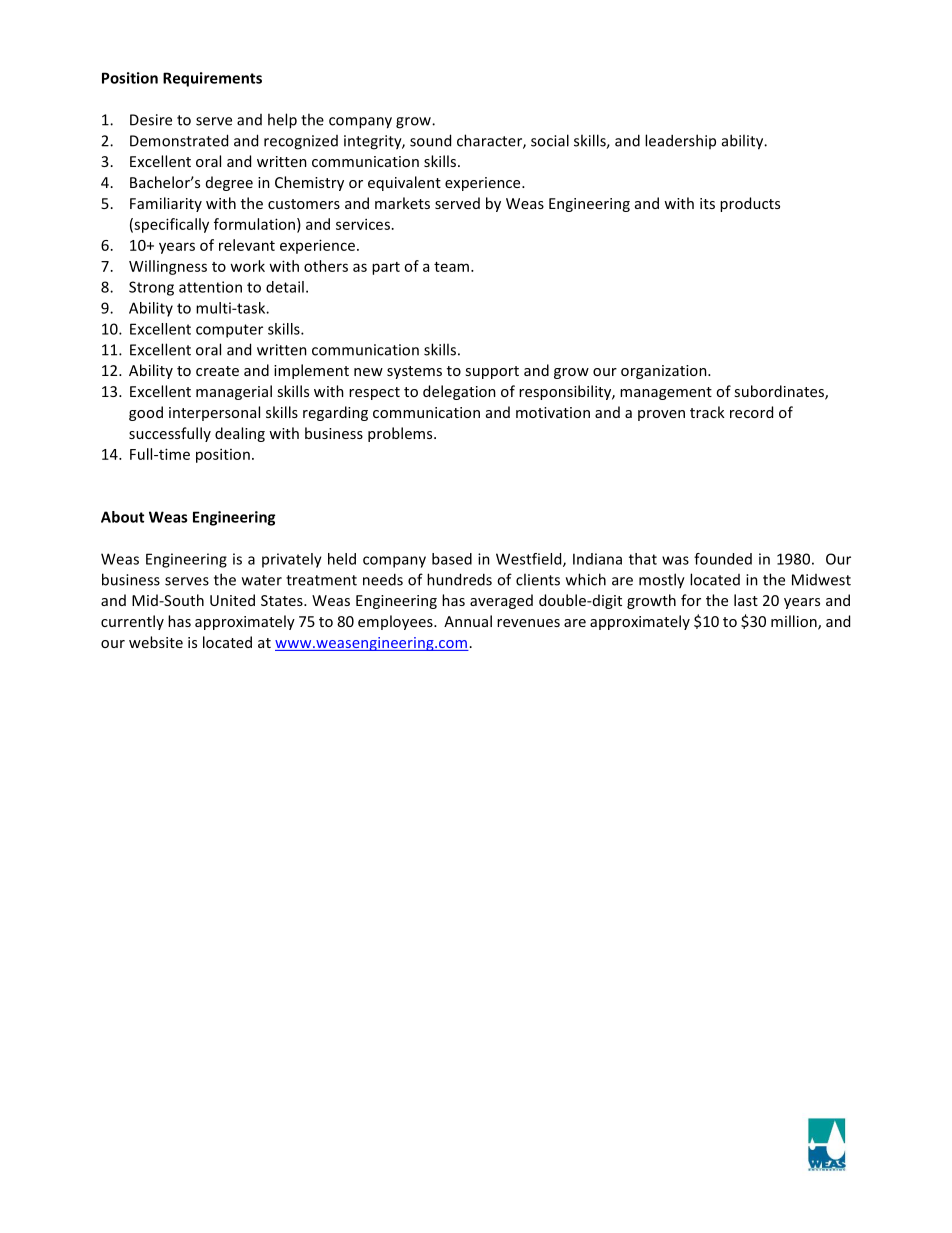 This screenshot has height=1233, width=952. What do you see at coordinates (468, 621) in the screenshot?
I see `Annual` at bounding box center [468, 621].
